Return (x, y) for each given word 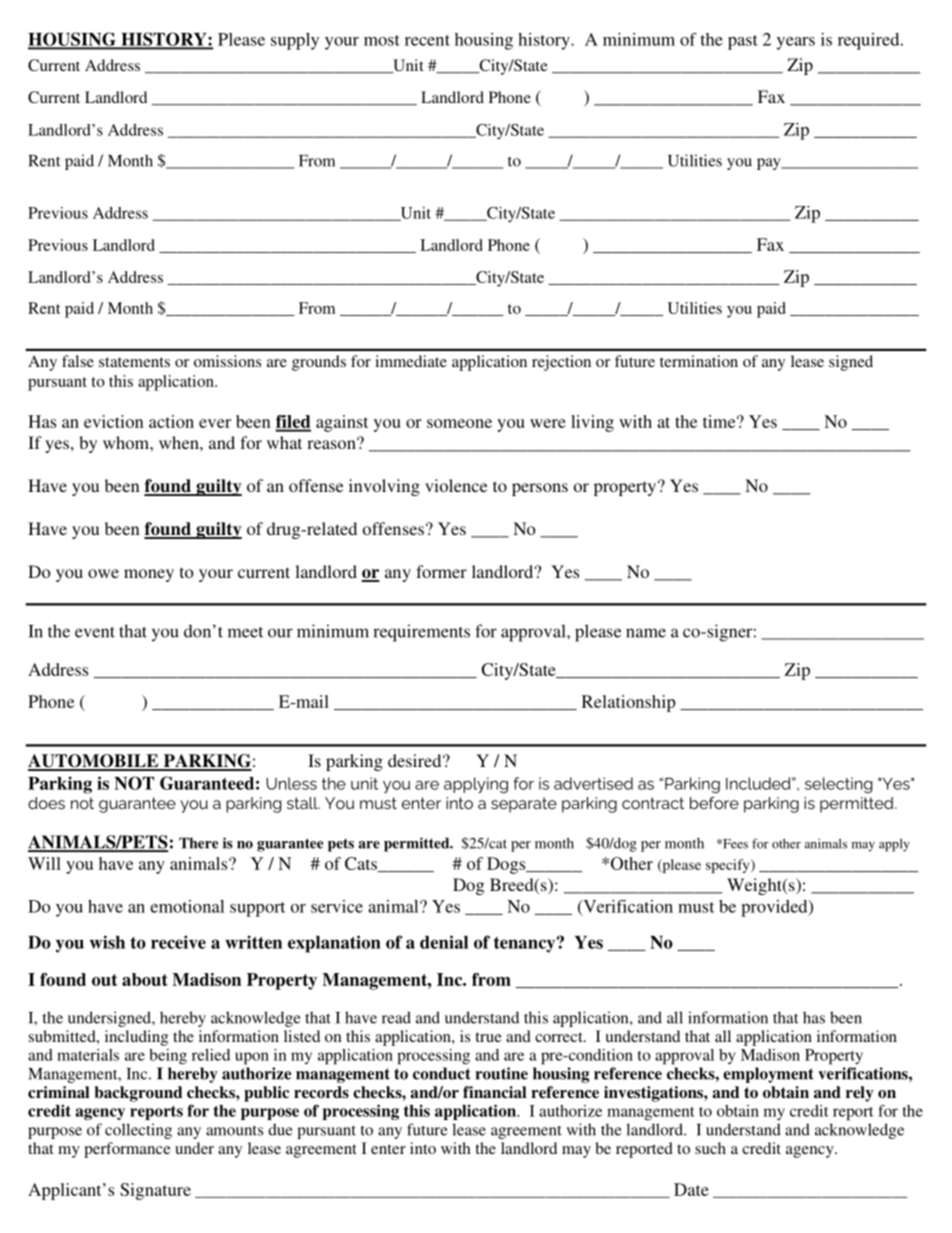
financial (494, 1092)
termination (699, 361)
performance (127, 1150)
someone (459, 423)
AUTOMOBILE (94, 762)
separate (524, 805)
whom (127, 442)
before (714, 803)
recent (427, 40)
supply (295, 41)
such (710, 1148)
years (796, 43)
